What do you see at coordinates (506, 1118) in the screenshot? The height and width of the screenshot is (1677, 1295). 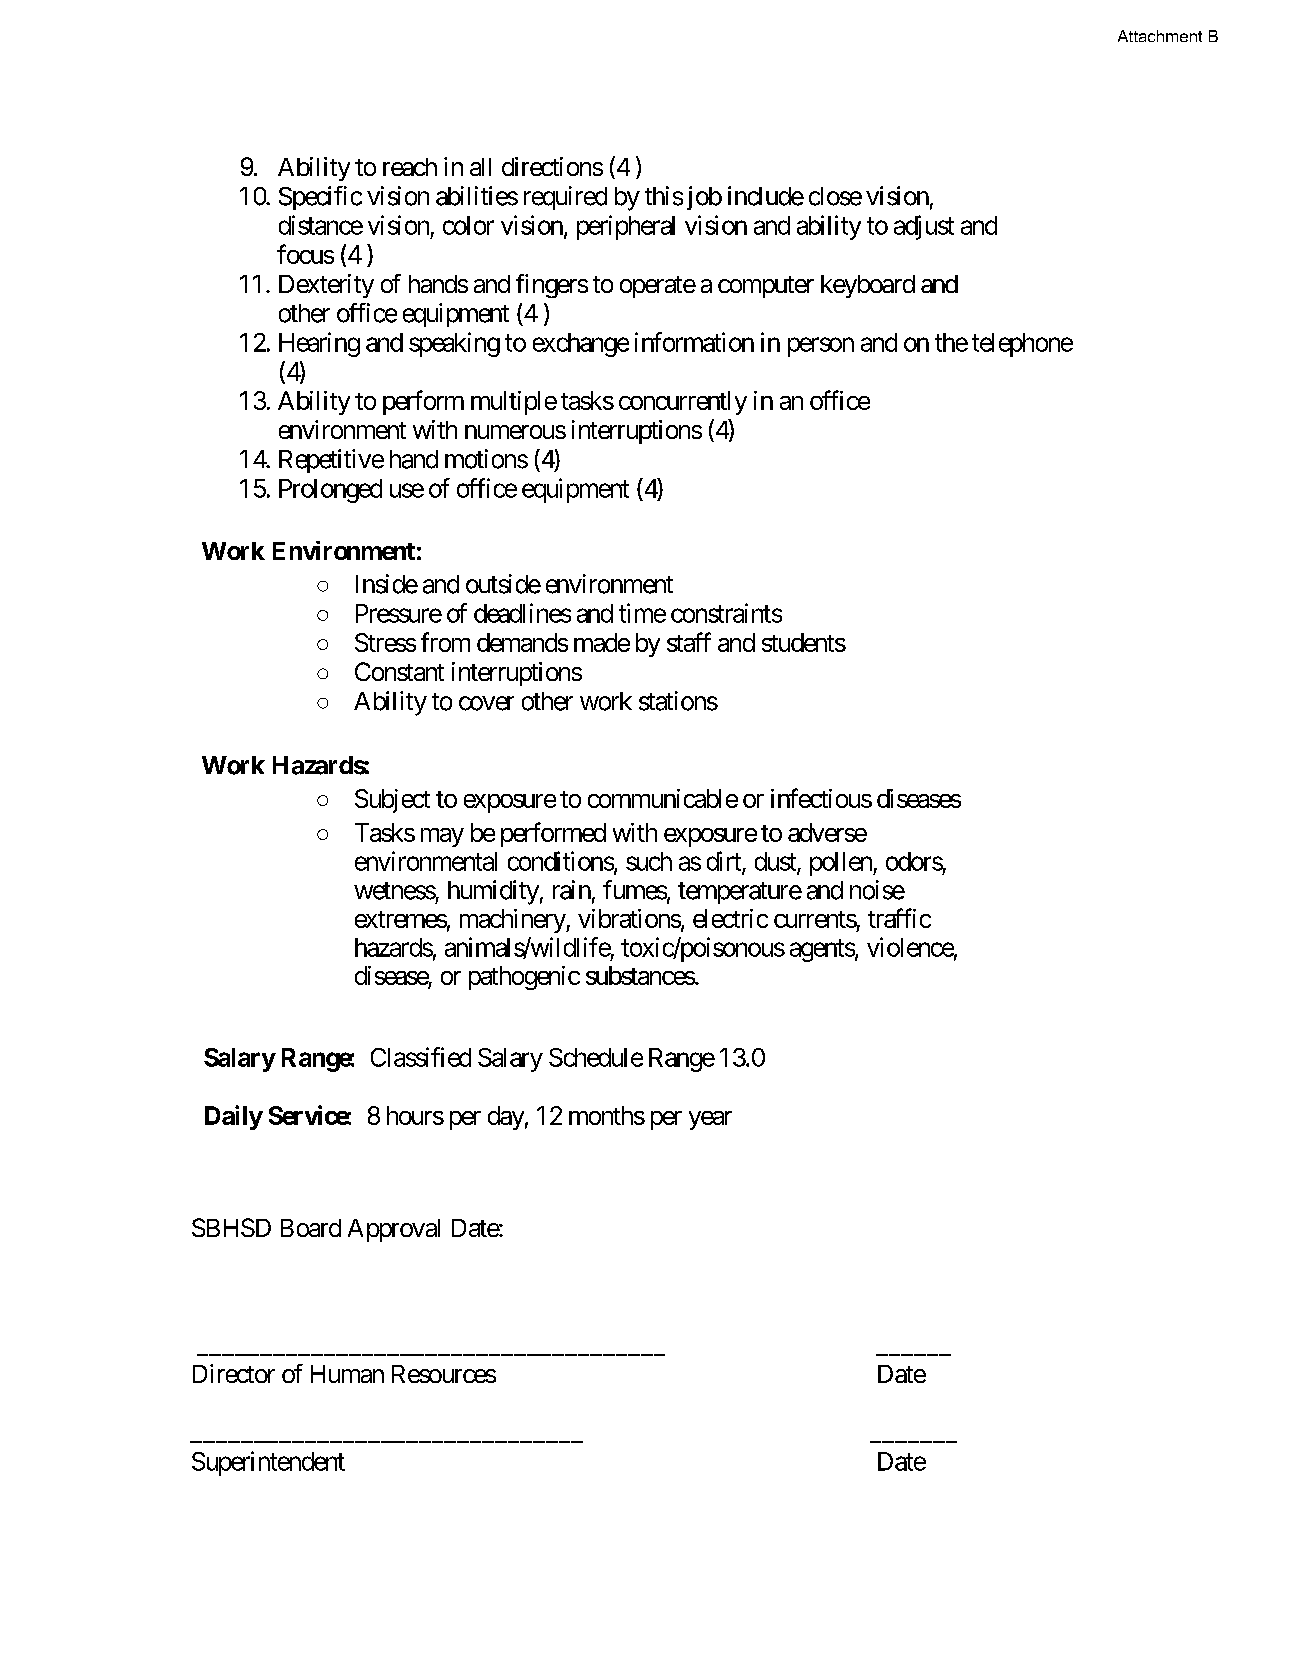 I see `day` at bounding box center [506, 1118].
